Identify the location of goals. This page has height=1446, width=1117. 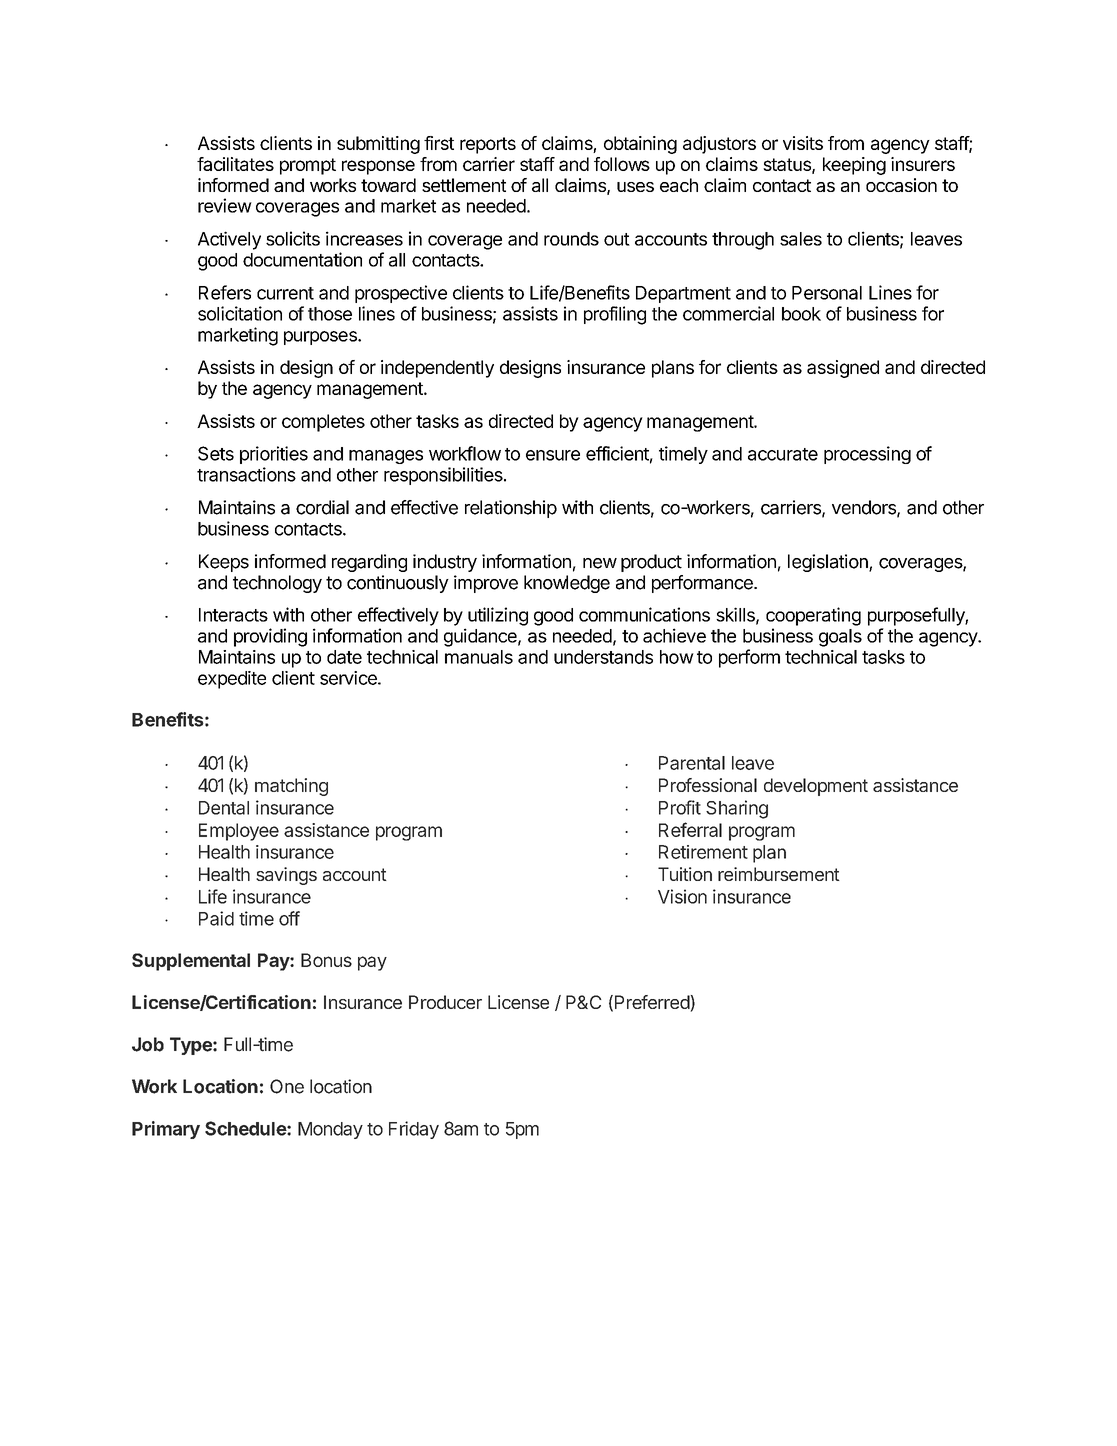
(840, 638).
